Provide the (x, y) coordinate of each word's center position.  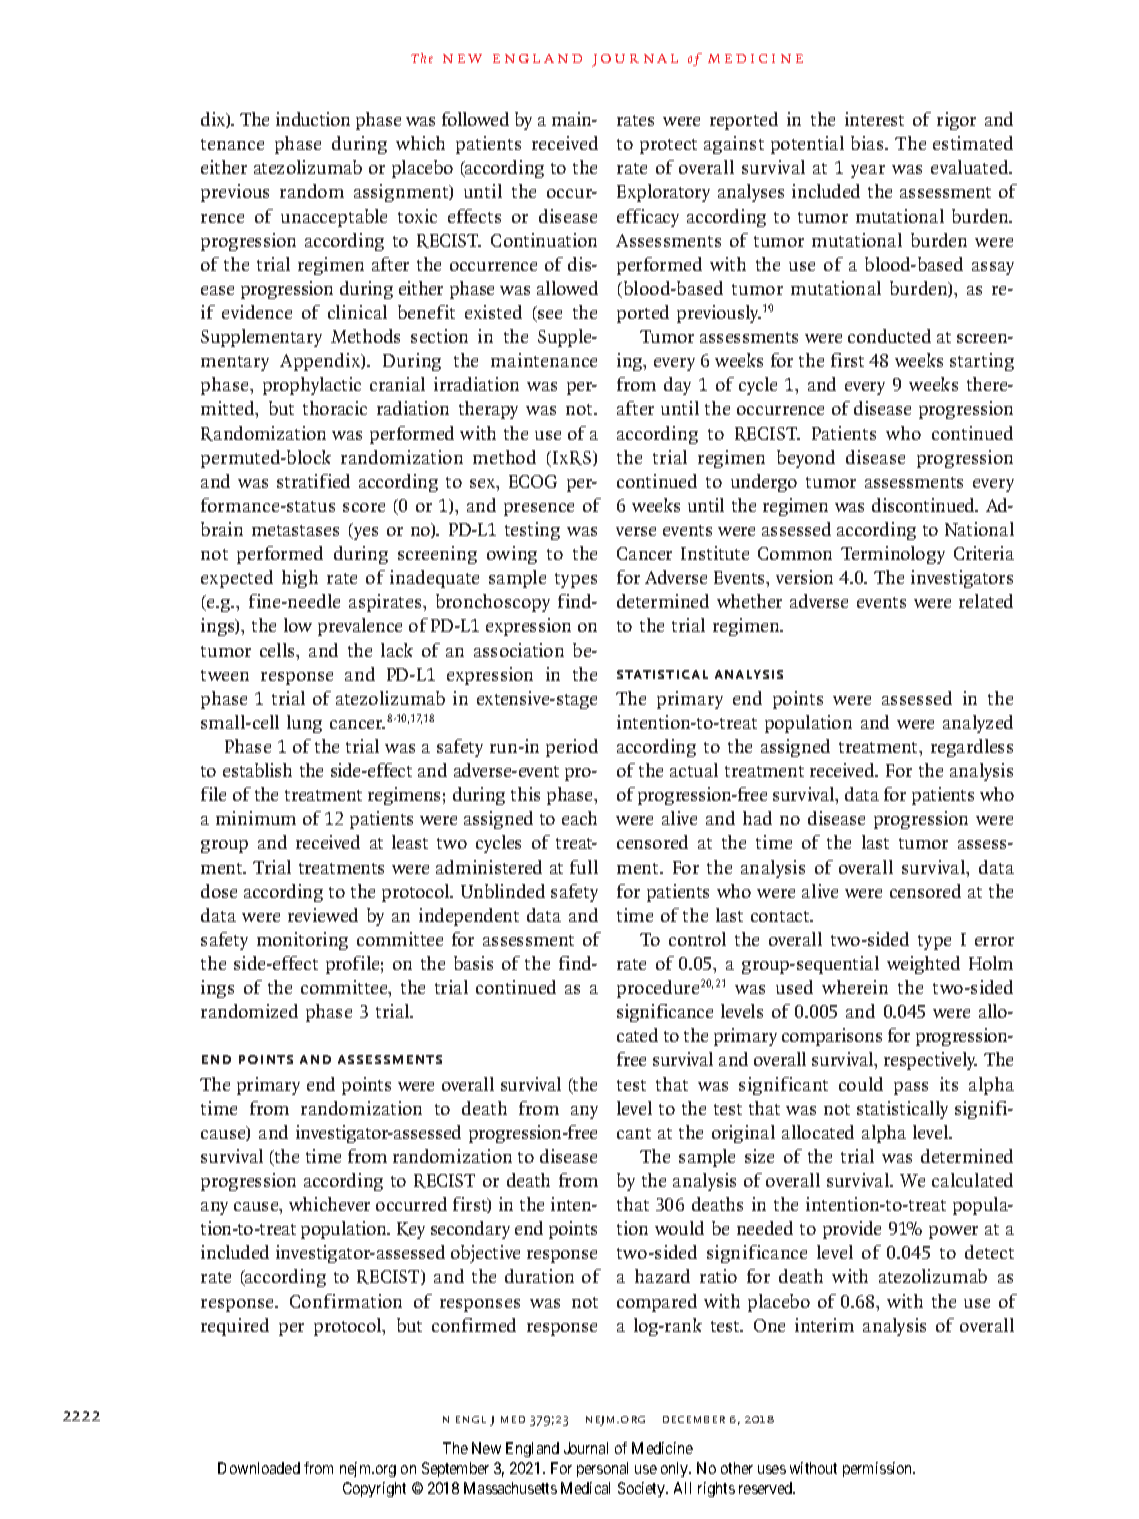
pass (911, 1088)
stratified (313, 481)
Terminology (893, 555)
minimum (256, 818)
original (743, 1134)
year (868, 171)
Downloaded (259, 1468)
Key (411, 1230)
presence (539, 509)
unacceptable (334, 218)
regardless (972, 748)
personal (602, 1469)
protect (668, 146)
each (579, 818)
